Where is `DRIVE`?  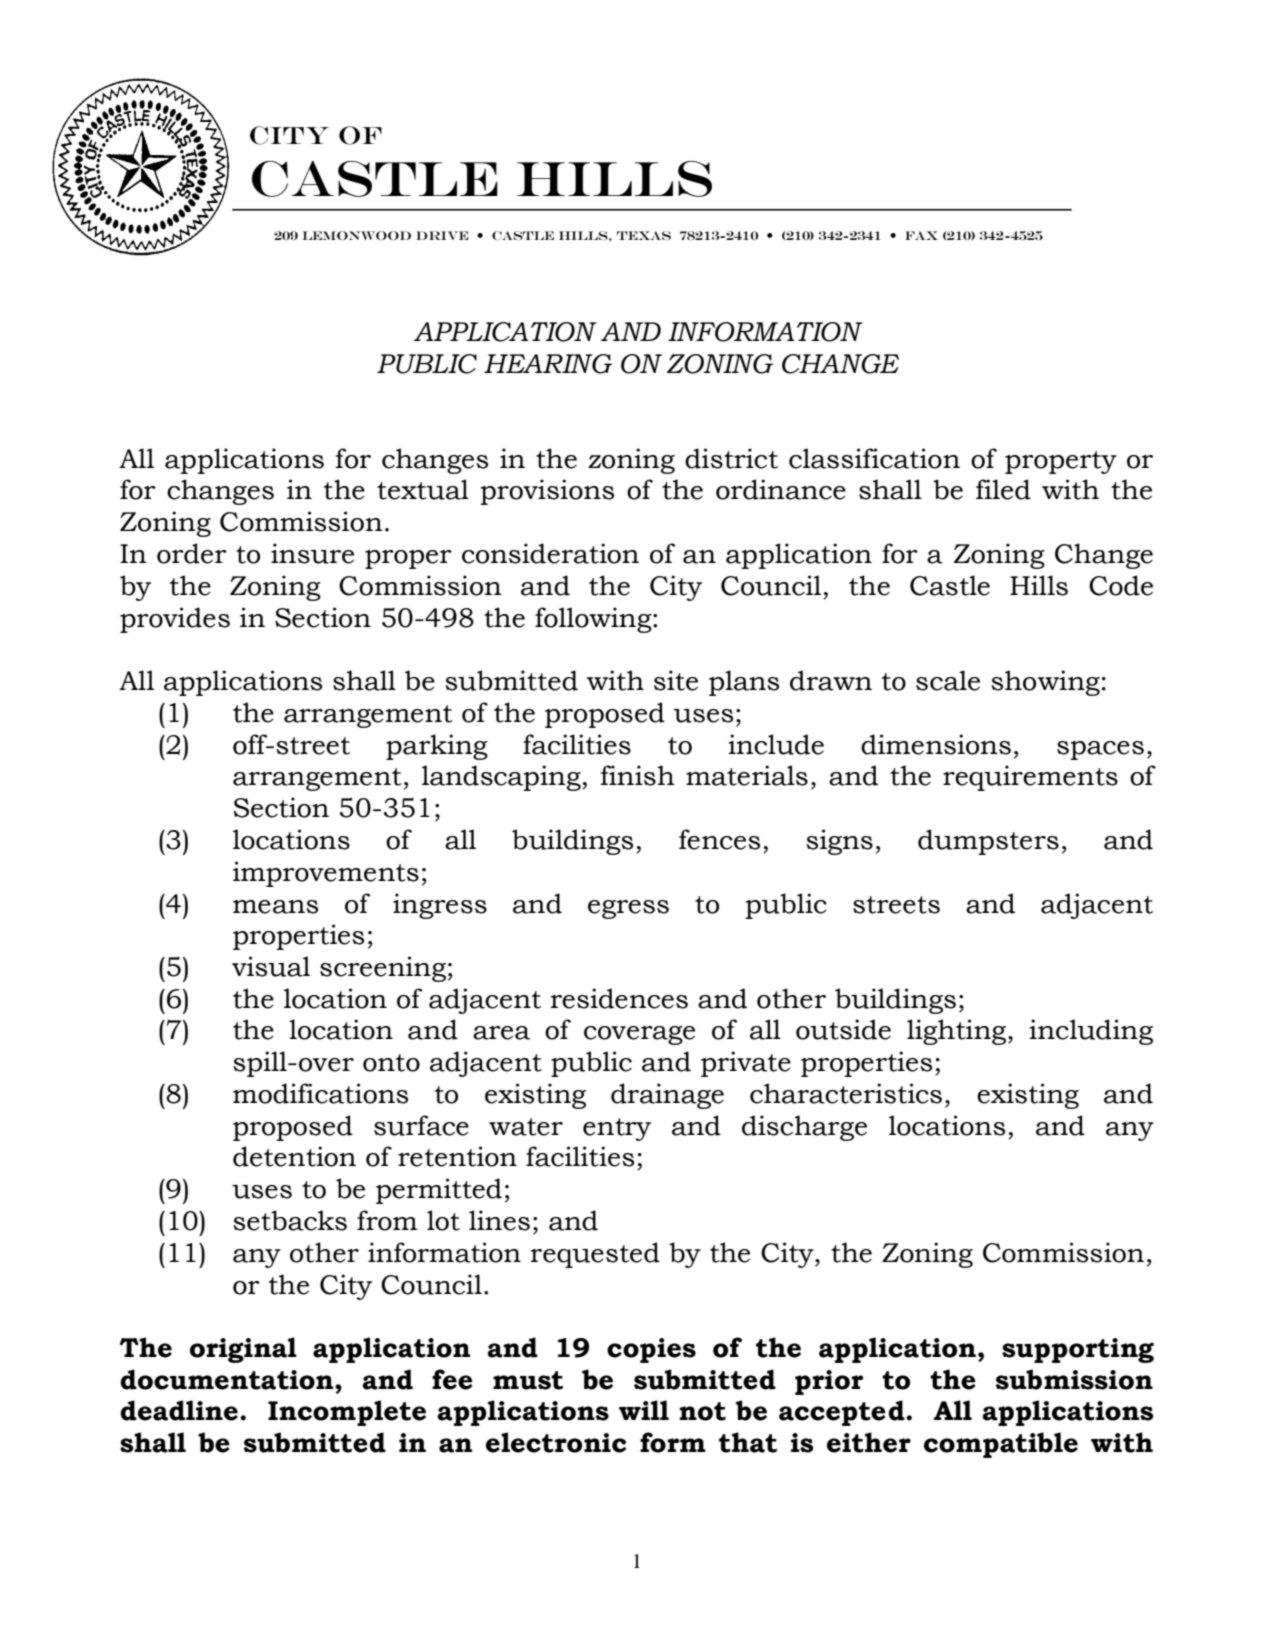
DRIVE is located at coordinates (442, 235).
